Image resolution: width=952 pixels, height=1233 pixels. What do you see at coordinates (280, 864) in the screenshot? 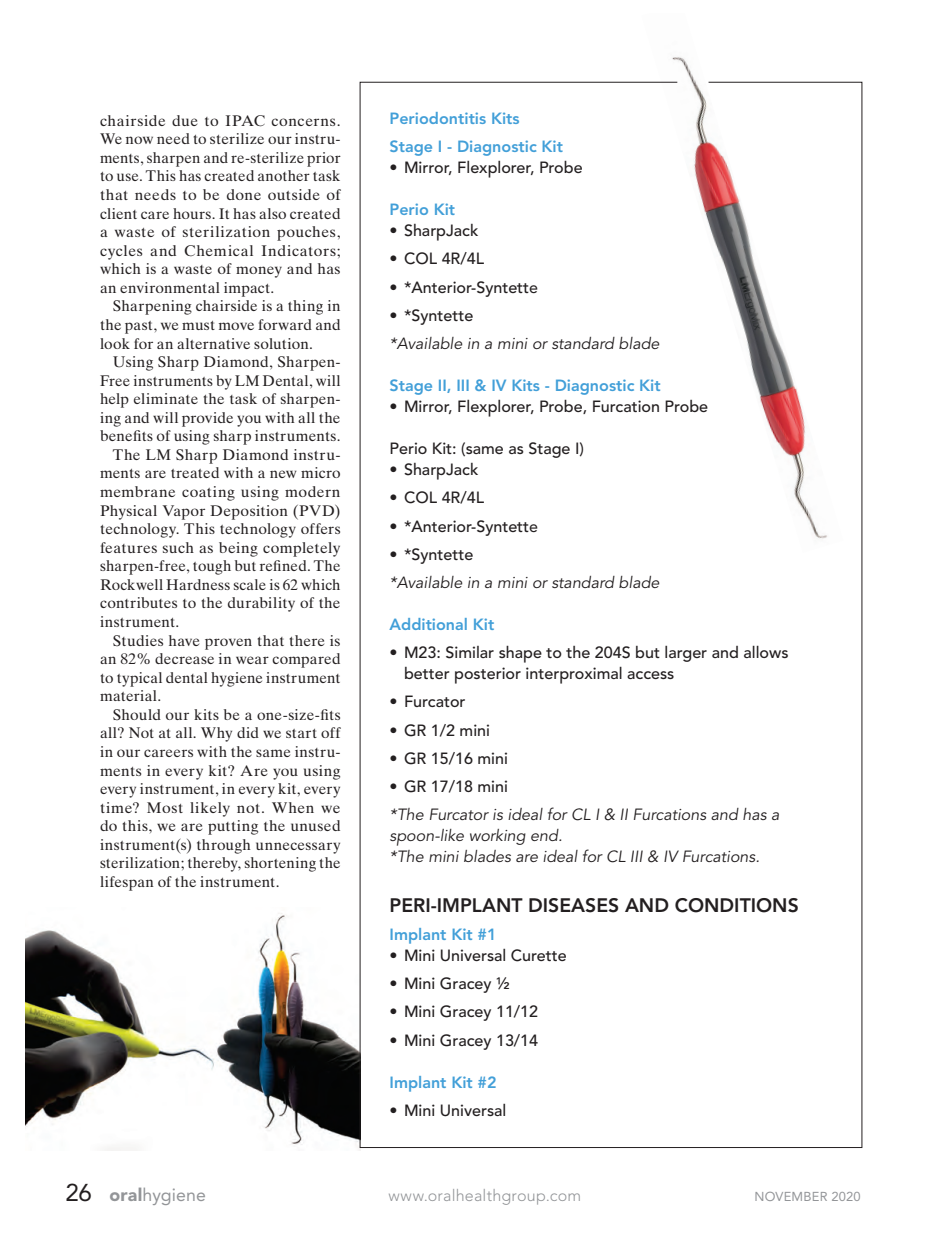
I see `shortening` at bounding box center [280, 864].
